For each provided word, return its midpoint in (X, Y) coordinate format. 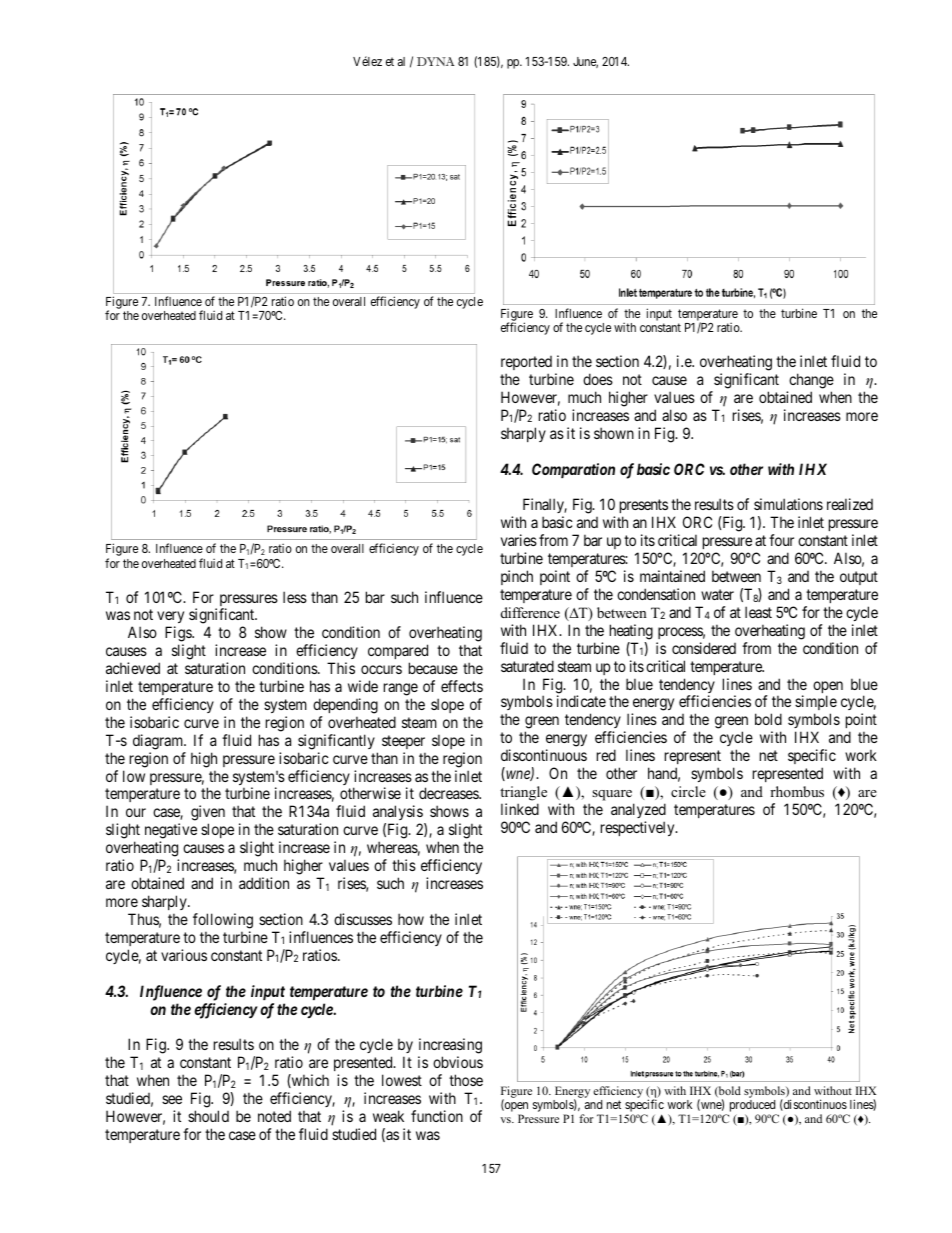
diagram (159, 742)
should (208, 1116)
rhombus (797, 791)
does (598, 379)
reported (526, 365)
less (295, 597)
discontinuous (544, 755)
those (466, 1080)
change (810, 382)
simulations (788, 504)
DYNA (436, 61)
